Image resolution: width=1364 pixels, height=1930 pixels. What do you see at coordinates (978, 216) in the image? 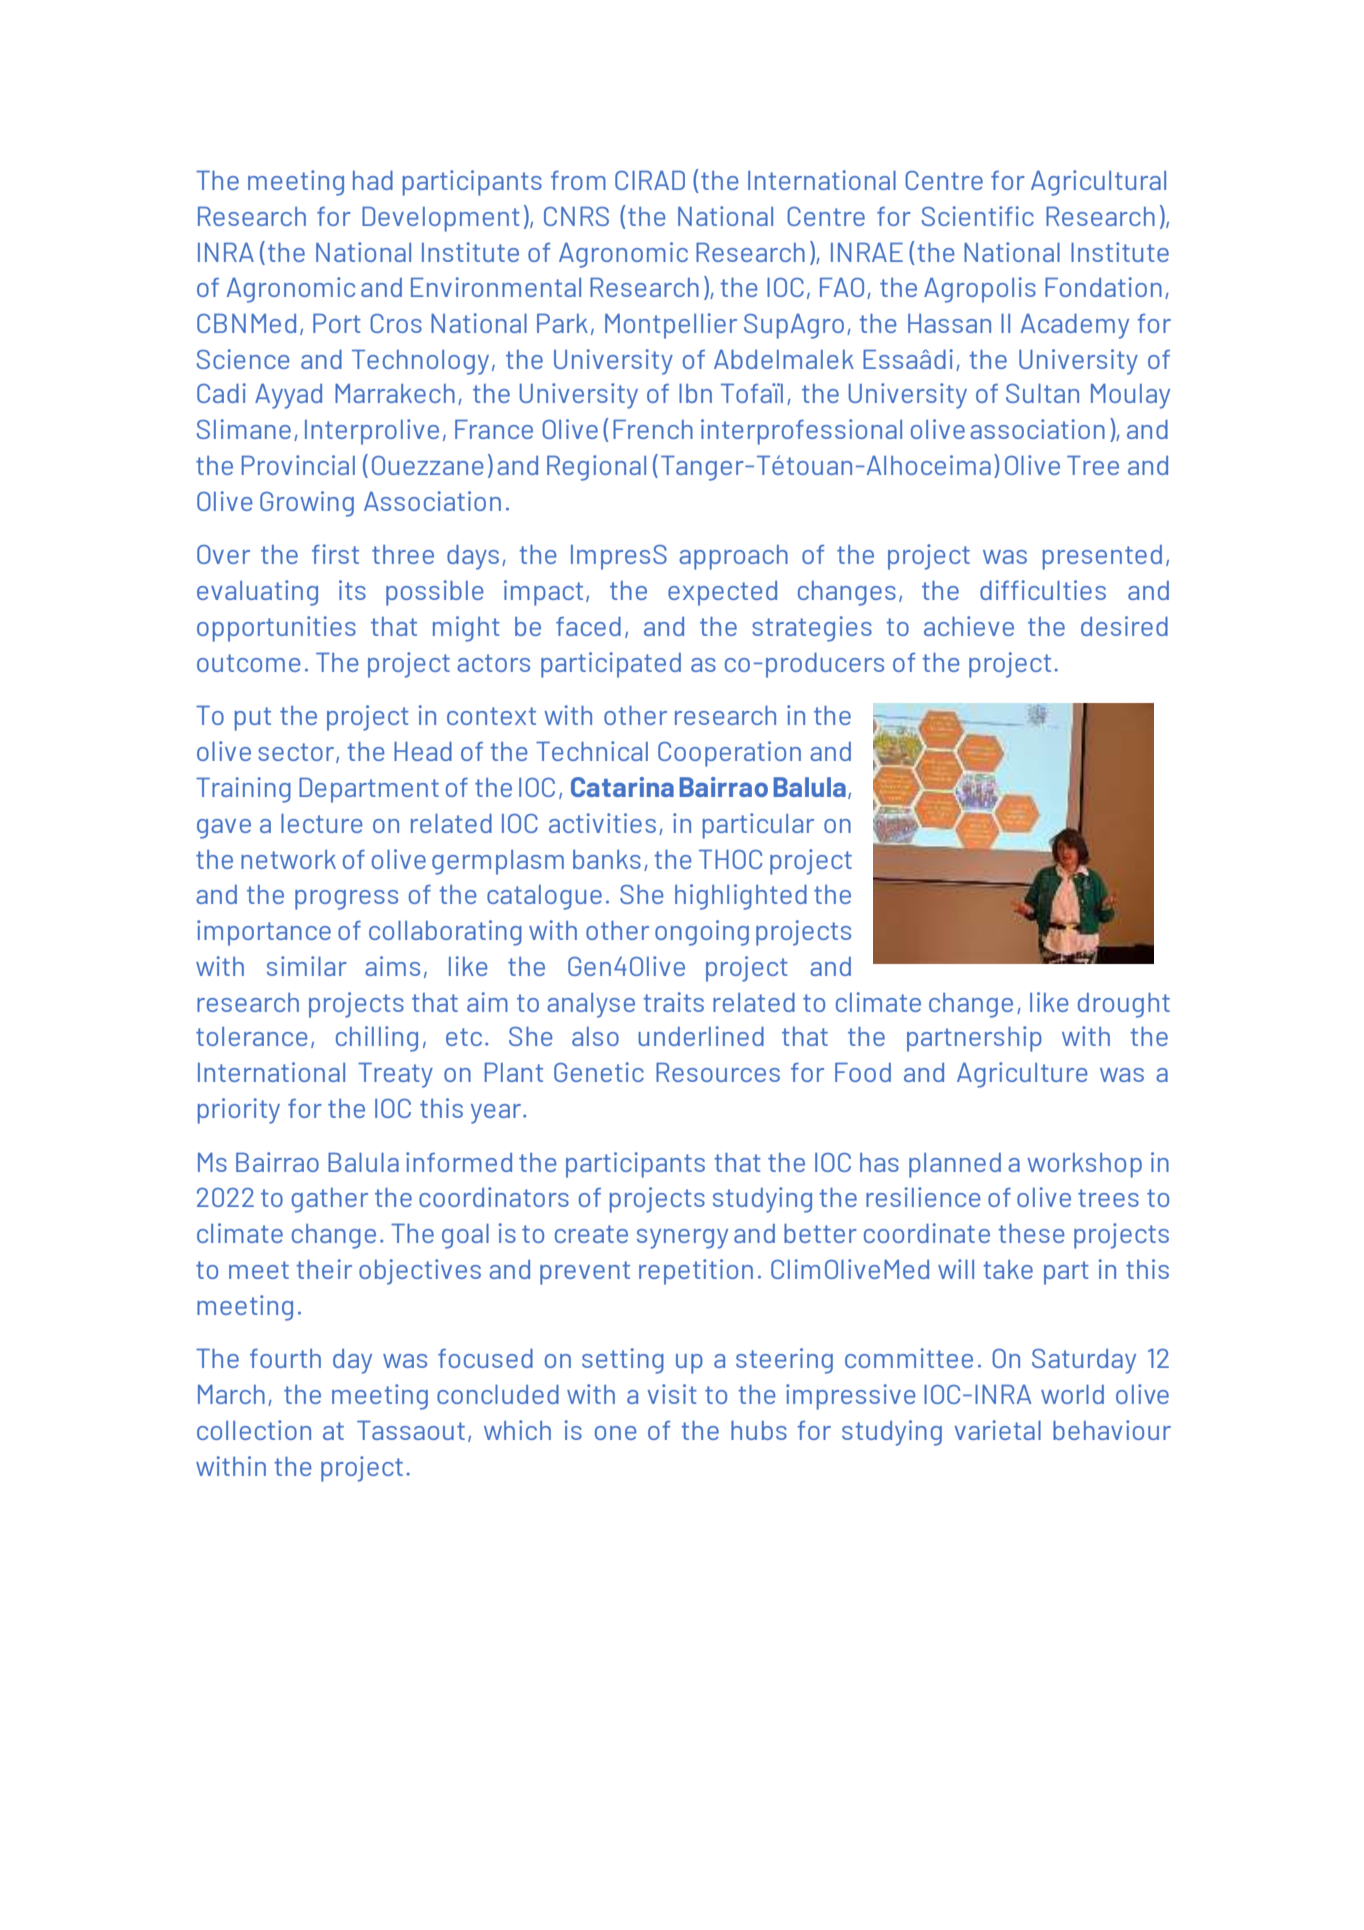
I see `Scientific` at bounding box center [978, 216].
